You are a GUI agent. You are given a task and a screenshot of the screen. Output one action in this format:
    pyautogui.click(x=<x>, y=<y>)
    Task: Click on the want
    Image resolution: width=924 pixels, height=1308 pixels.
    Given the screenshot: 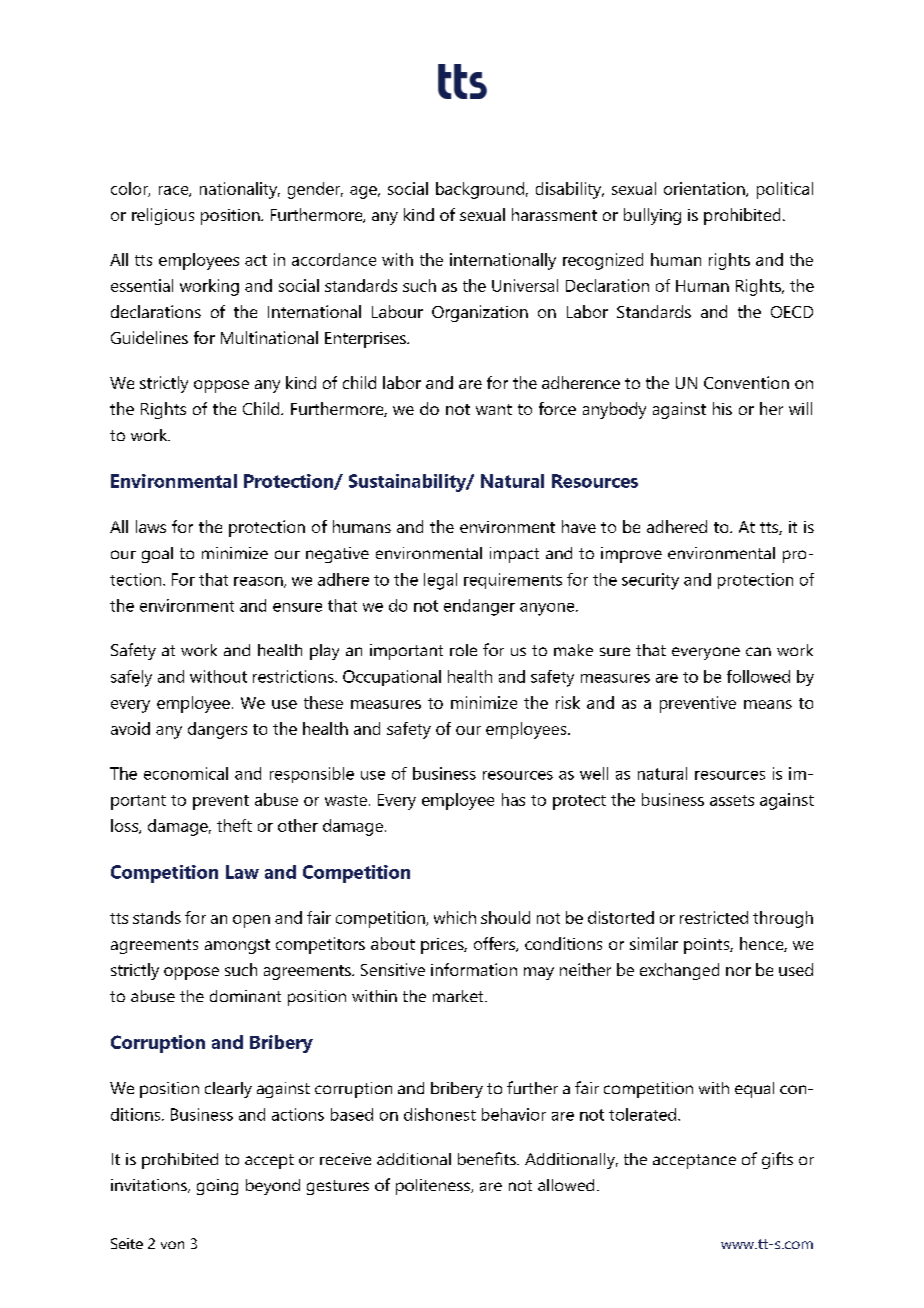 What is the action you would take?
    pyautogui.click(x=494, y=409)
